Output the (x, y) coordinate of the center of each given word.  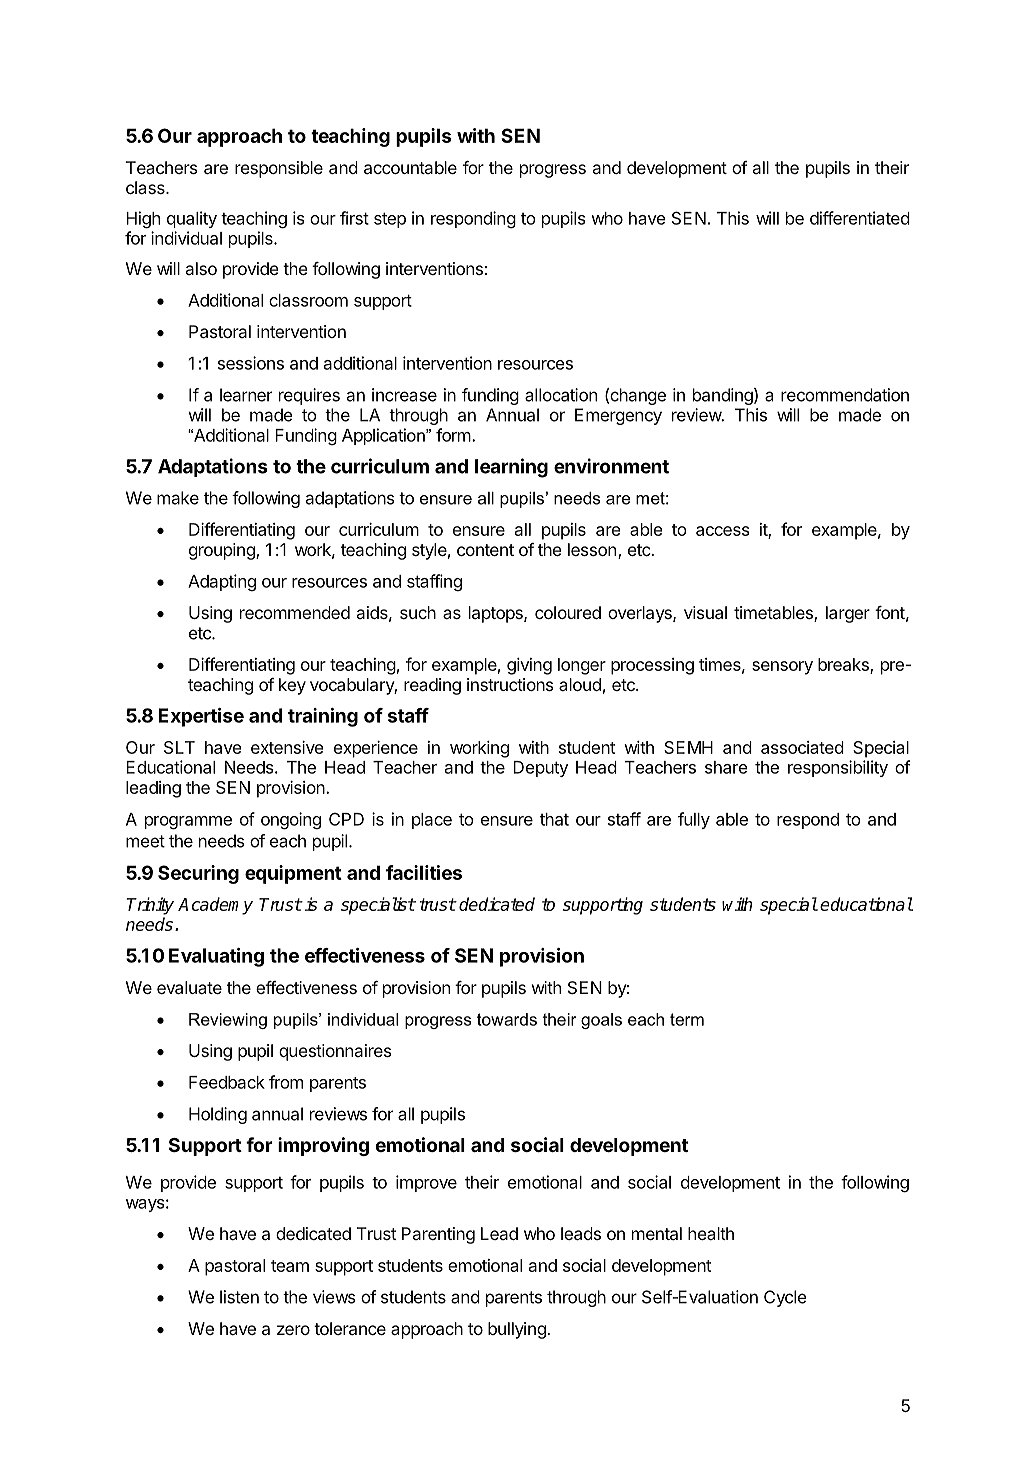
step (390, 220)
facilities (424, 872)
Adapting (222, 582)
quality (192, 219)
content (485, 550)
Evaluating (216, 957)
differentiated (860, 218)
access (722, 531)
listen (239, 1297)
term (687, 1019)
